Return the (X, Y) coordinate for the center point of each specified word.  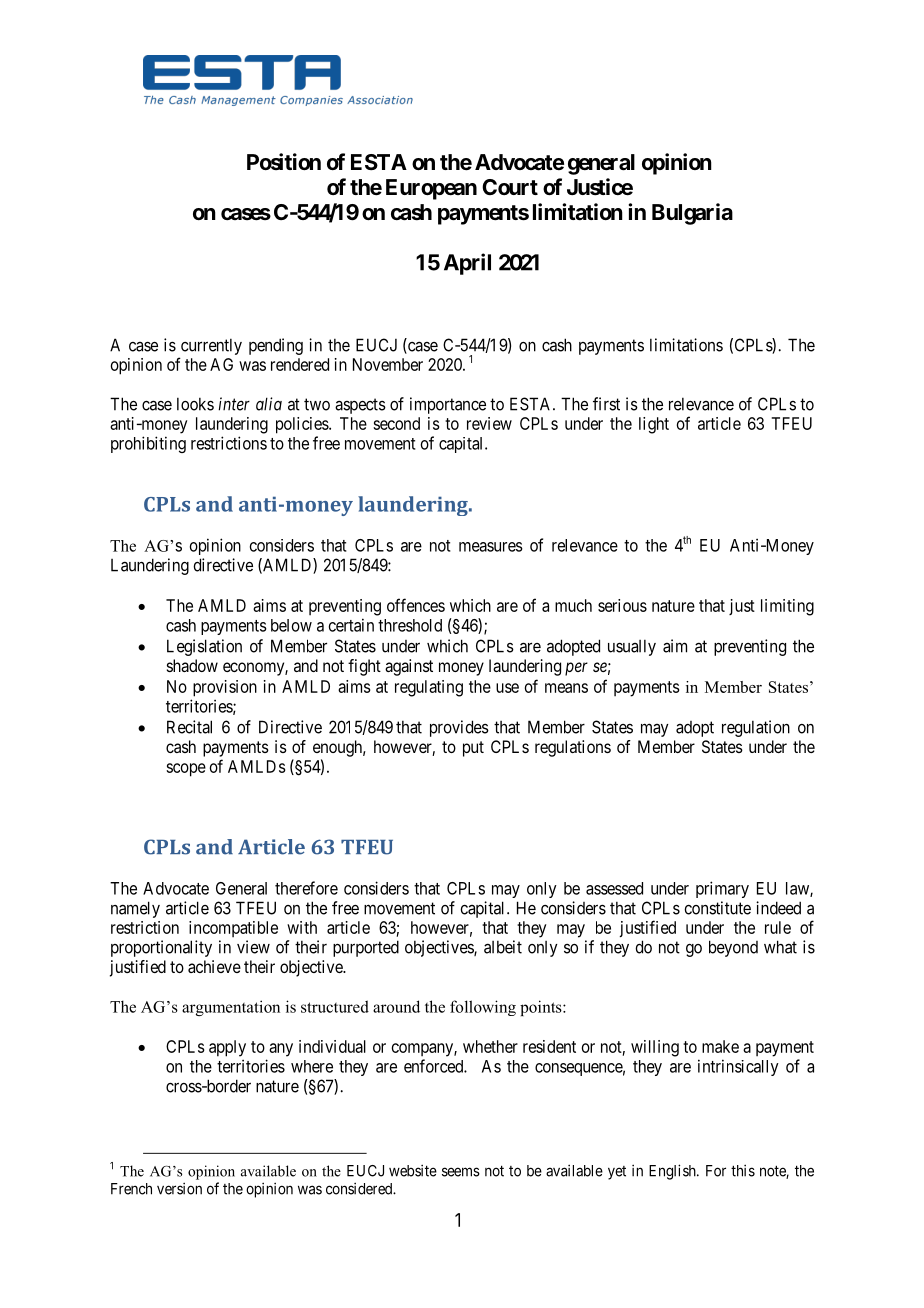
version (179, 1188)
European (431, 189)
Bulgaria (692, 214)
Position (284, 161)
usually (632, 647)
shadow (192, 665)
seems (461, 1172)
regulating (429, 688)
